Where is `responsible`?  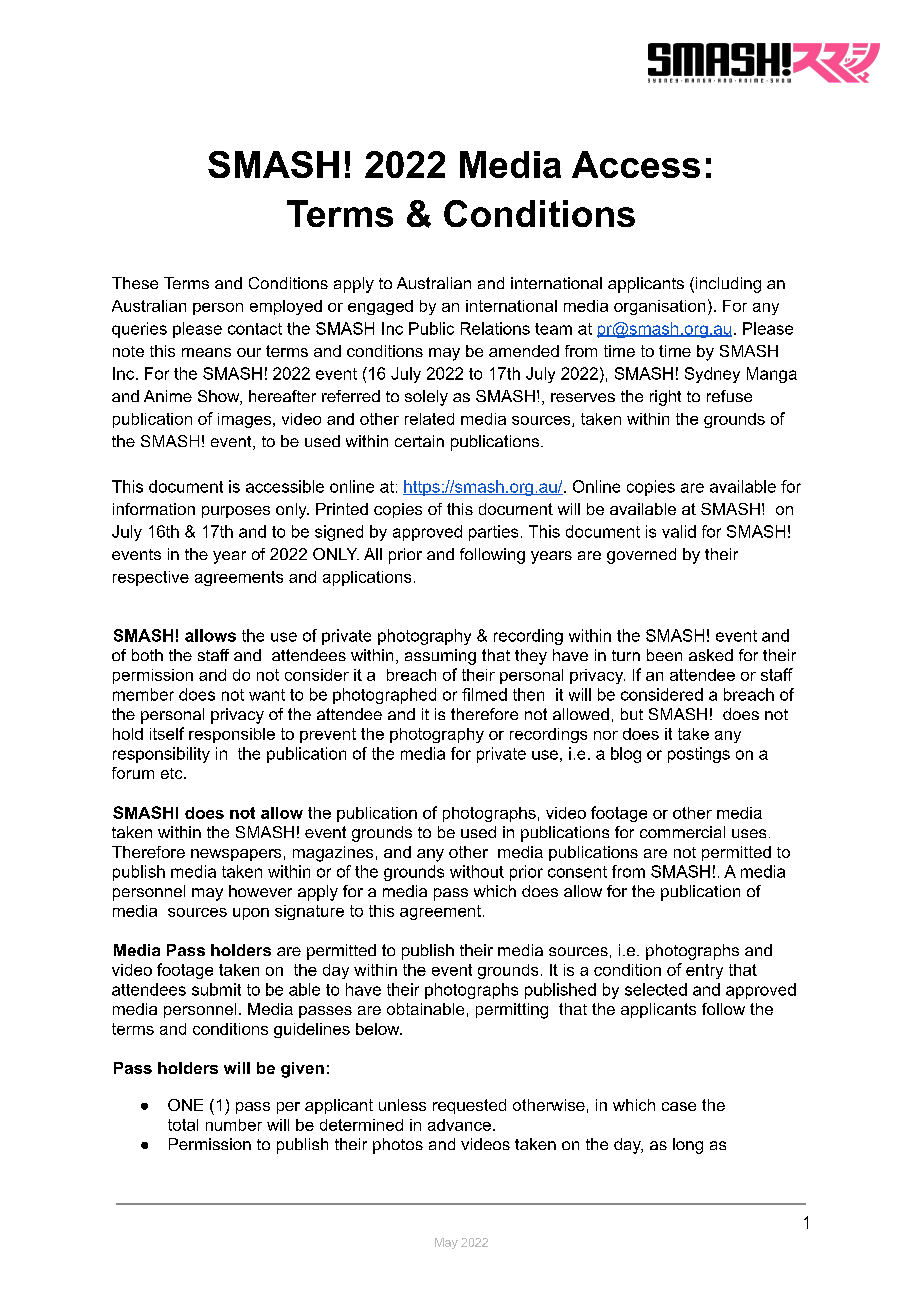 responsible is located at coordinates (232, 735).
